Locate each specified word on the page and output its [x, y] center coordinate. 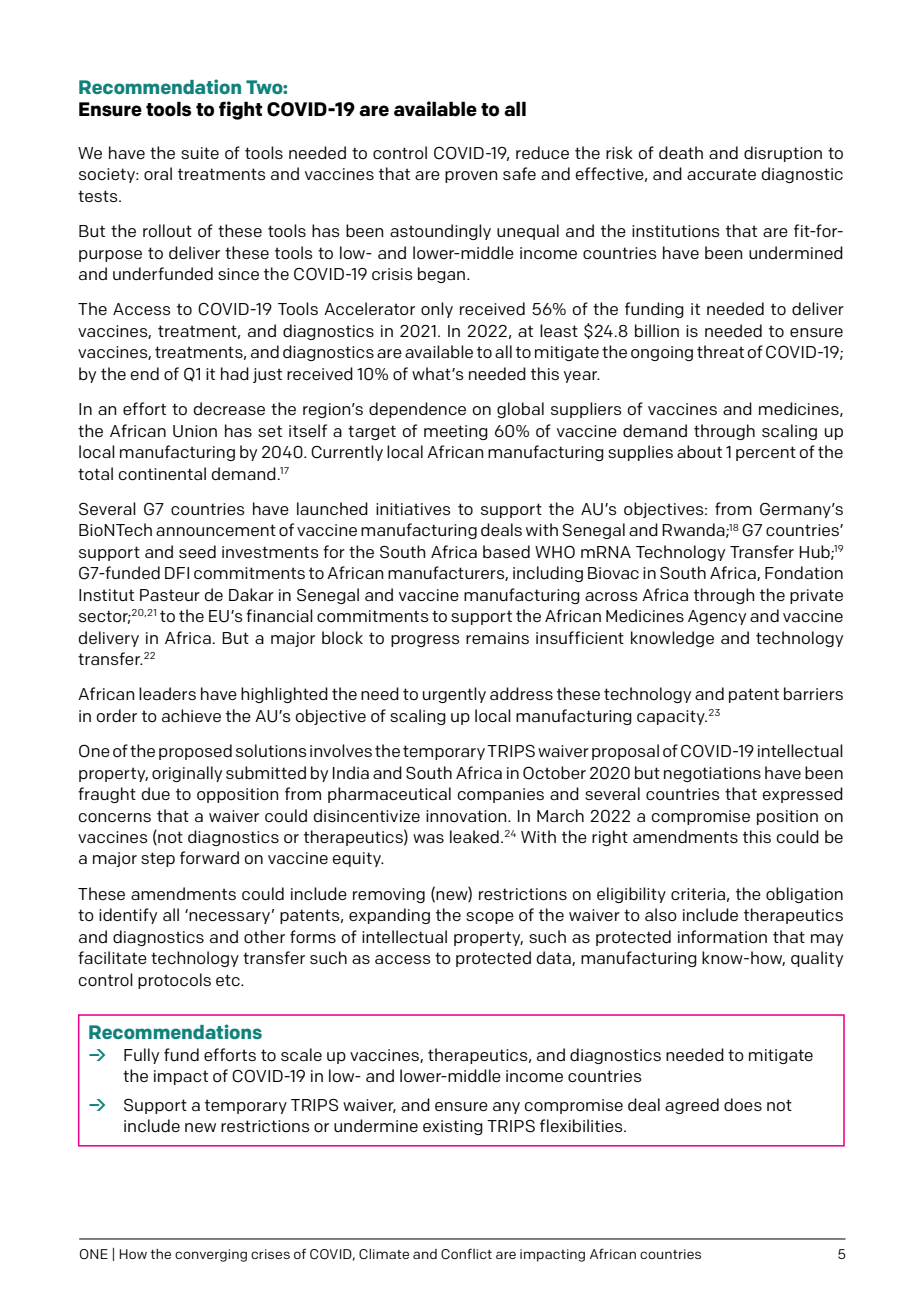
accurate [721, 174]
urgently [454, 695]
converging [211, 1255]
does [743, 1104]
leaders [167, 693]
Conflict [466, 1254]
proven [471, 177]
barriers [813, 693]
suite [200, 153]
